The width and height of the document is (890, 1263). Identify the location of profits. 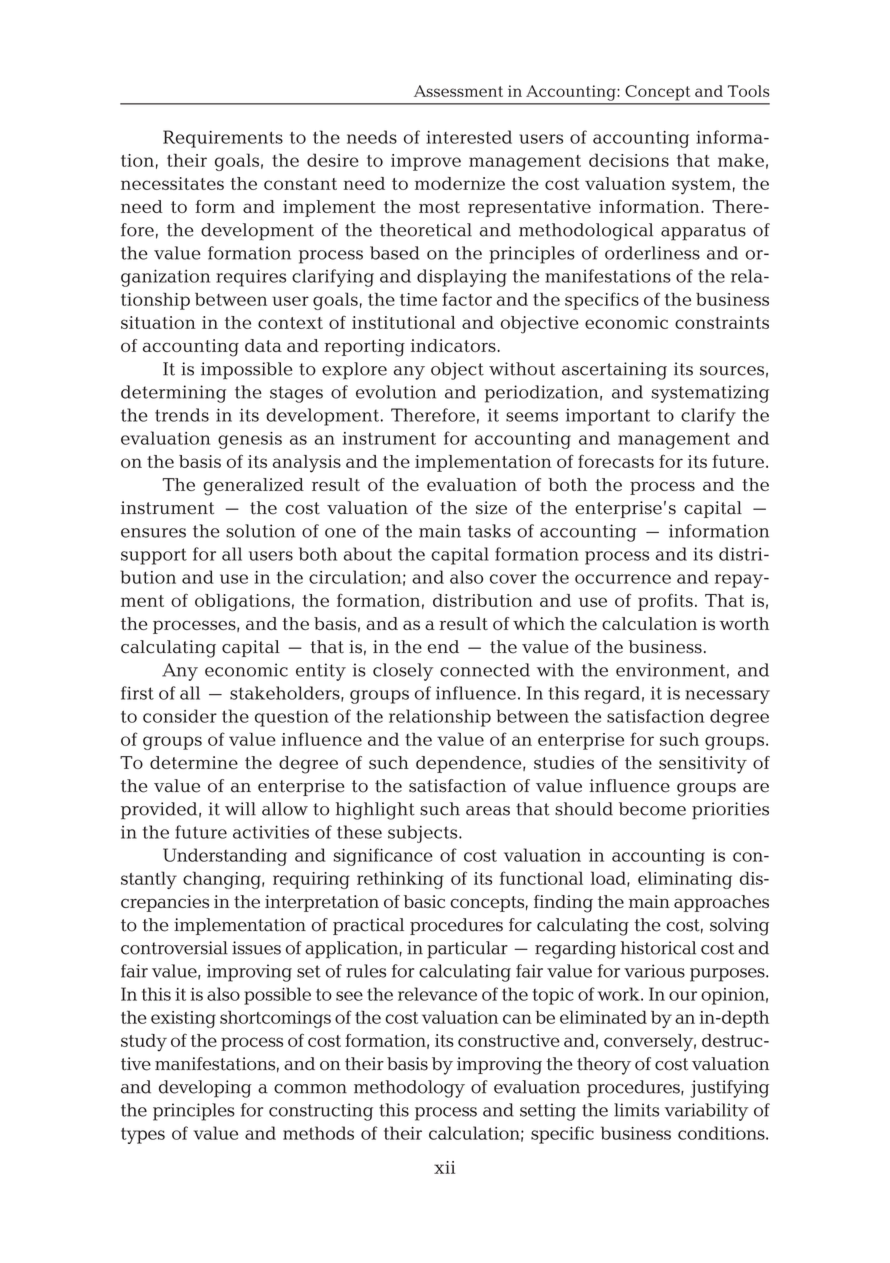
(665, 602).
